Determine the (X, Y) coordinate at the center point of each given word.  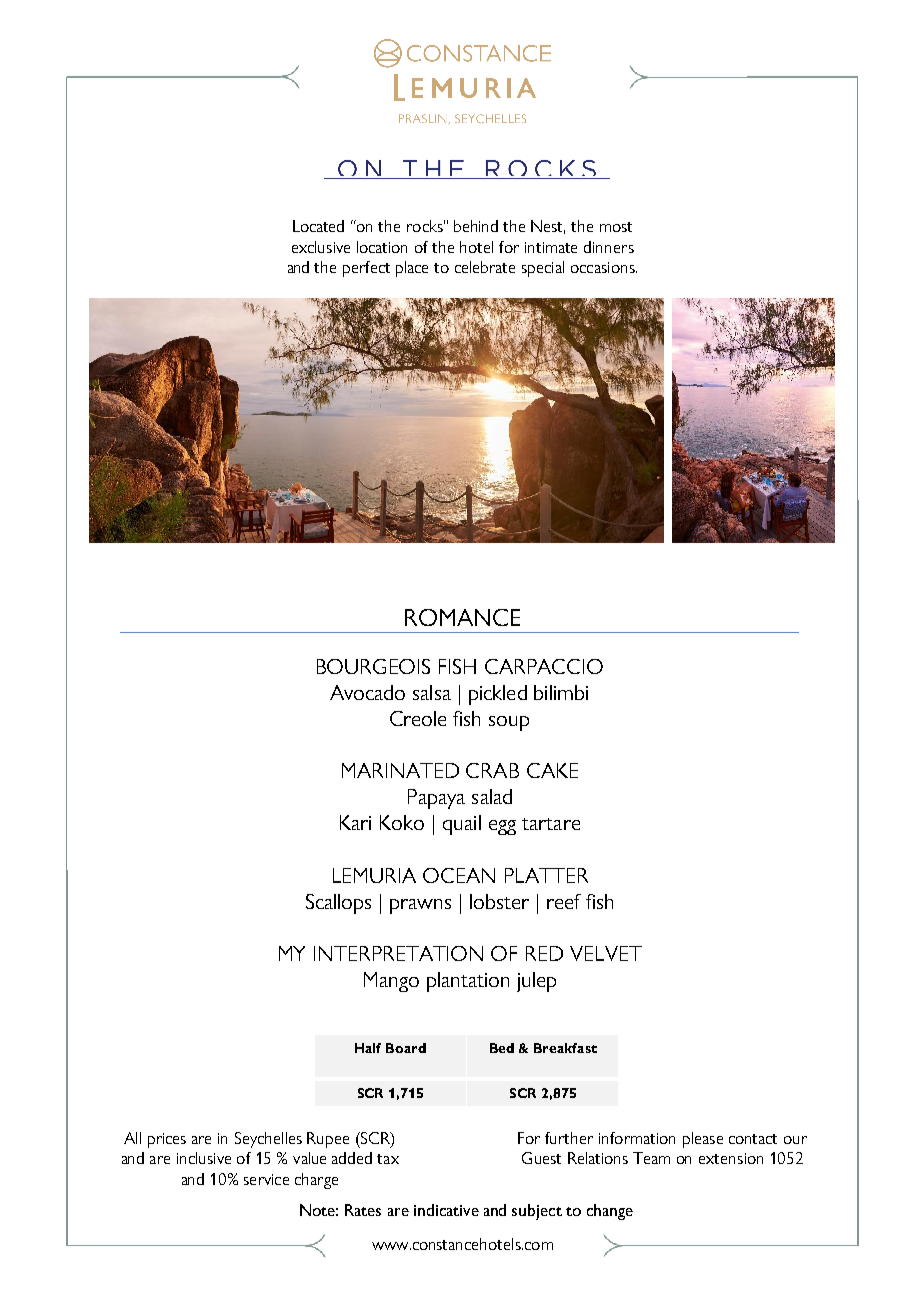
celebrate (485, 267)
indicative (446, 1210)
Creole (418, 718)
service (266, 1179)
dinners (609, 247)
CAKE (552, 770)
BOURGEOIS (373, 666)
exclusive (321, 247)
